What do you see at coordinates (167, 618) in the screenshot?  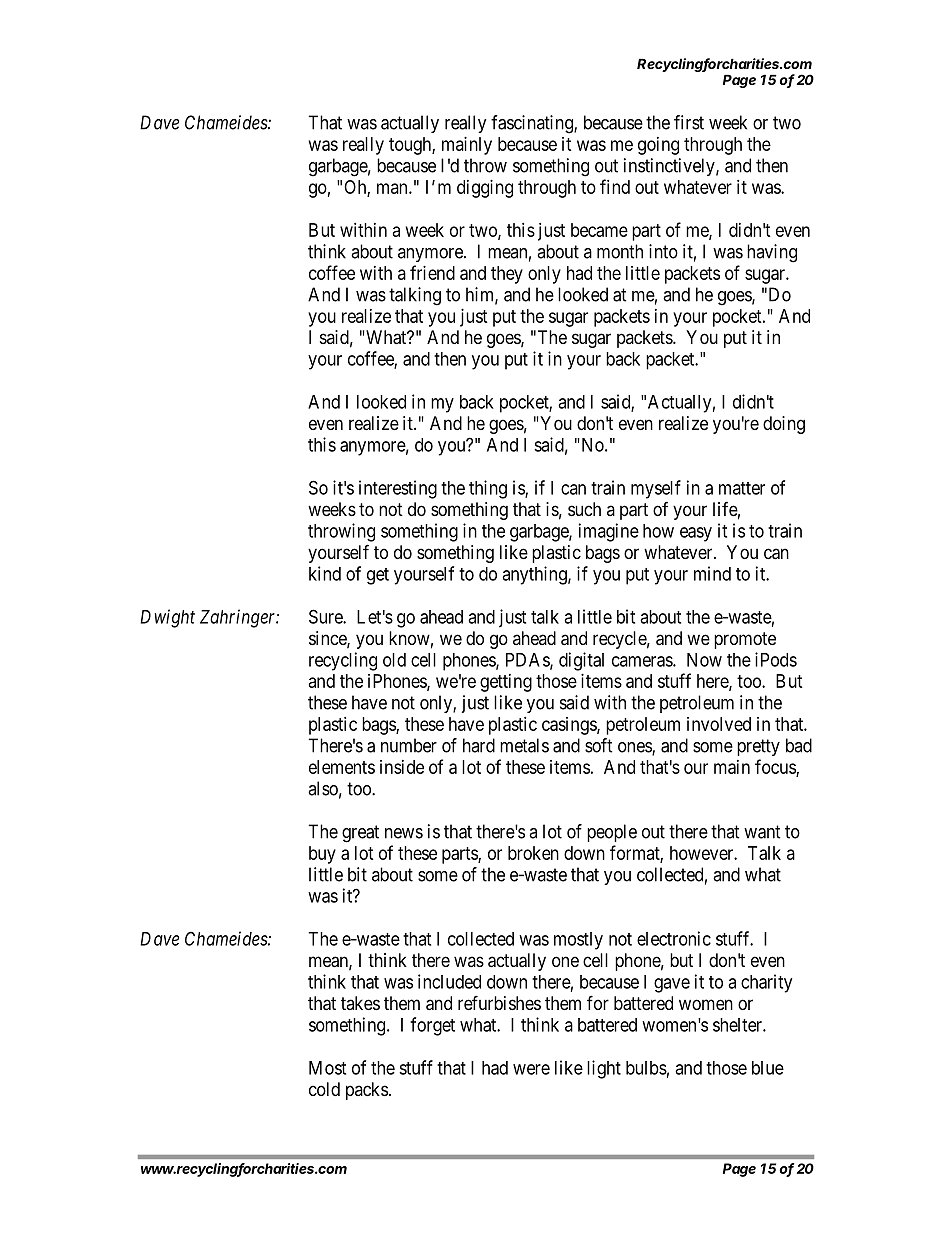 I see `Dwight` at bounding box center [167, 618].
